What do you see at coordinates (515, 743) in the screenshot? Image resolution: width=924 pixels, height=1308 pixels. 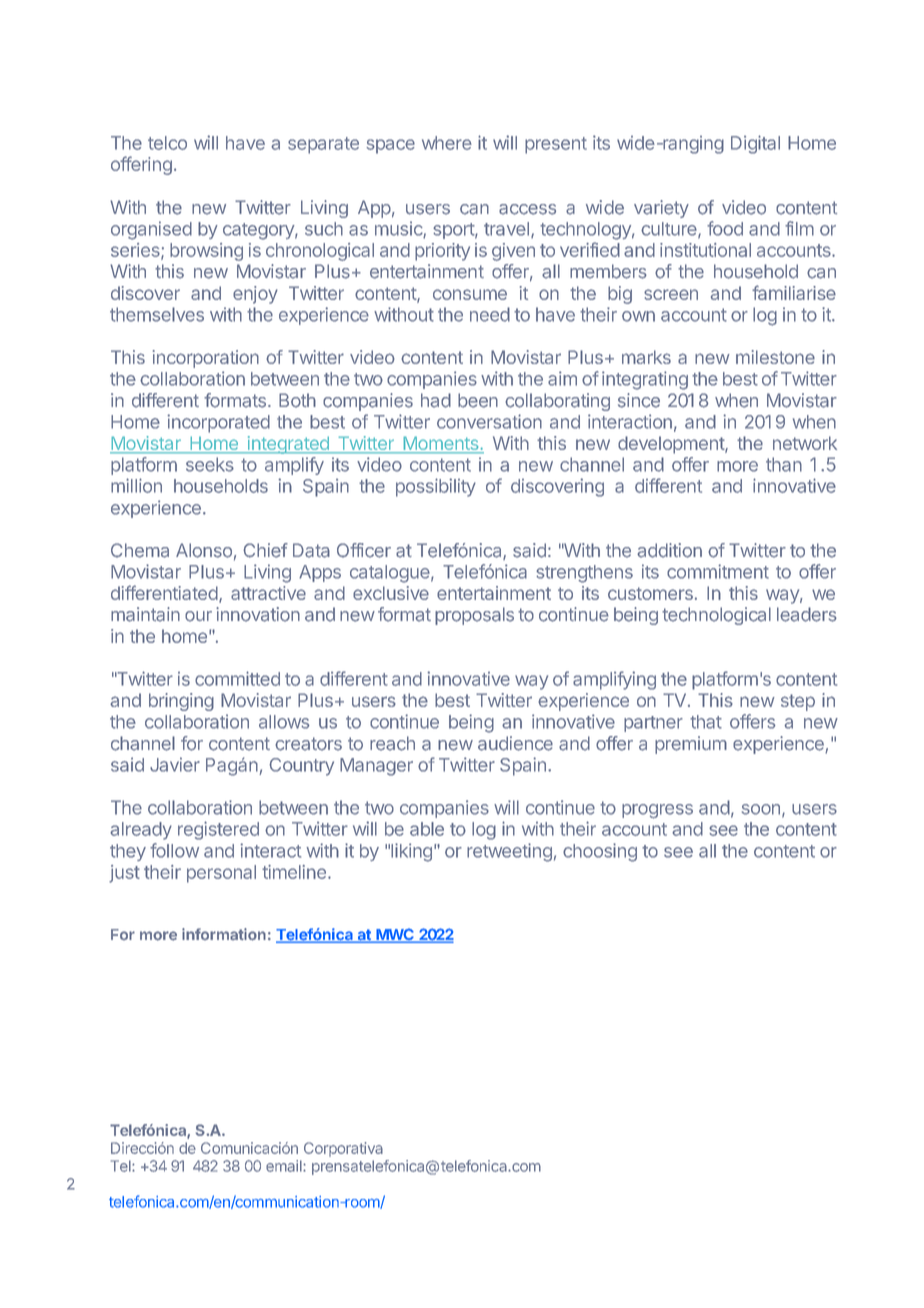 I see `audience` at bounding box center [515, 743].
